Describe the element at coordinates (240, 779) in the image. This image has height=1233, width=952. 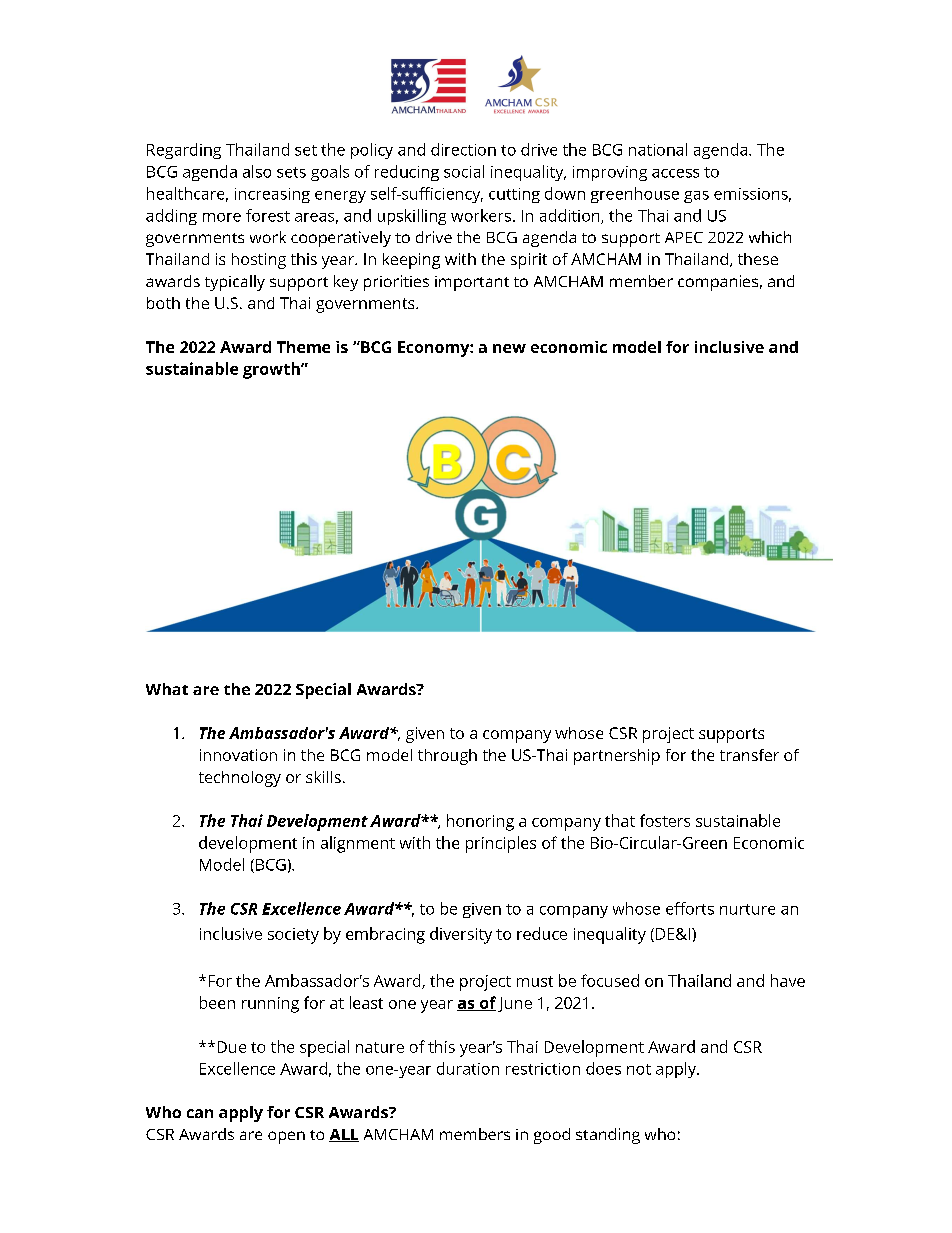
I see `technology` at that location.
